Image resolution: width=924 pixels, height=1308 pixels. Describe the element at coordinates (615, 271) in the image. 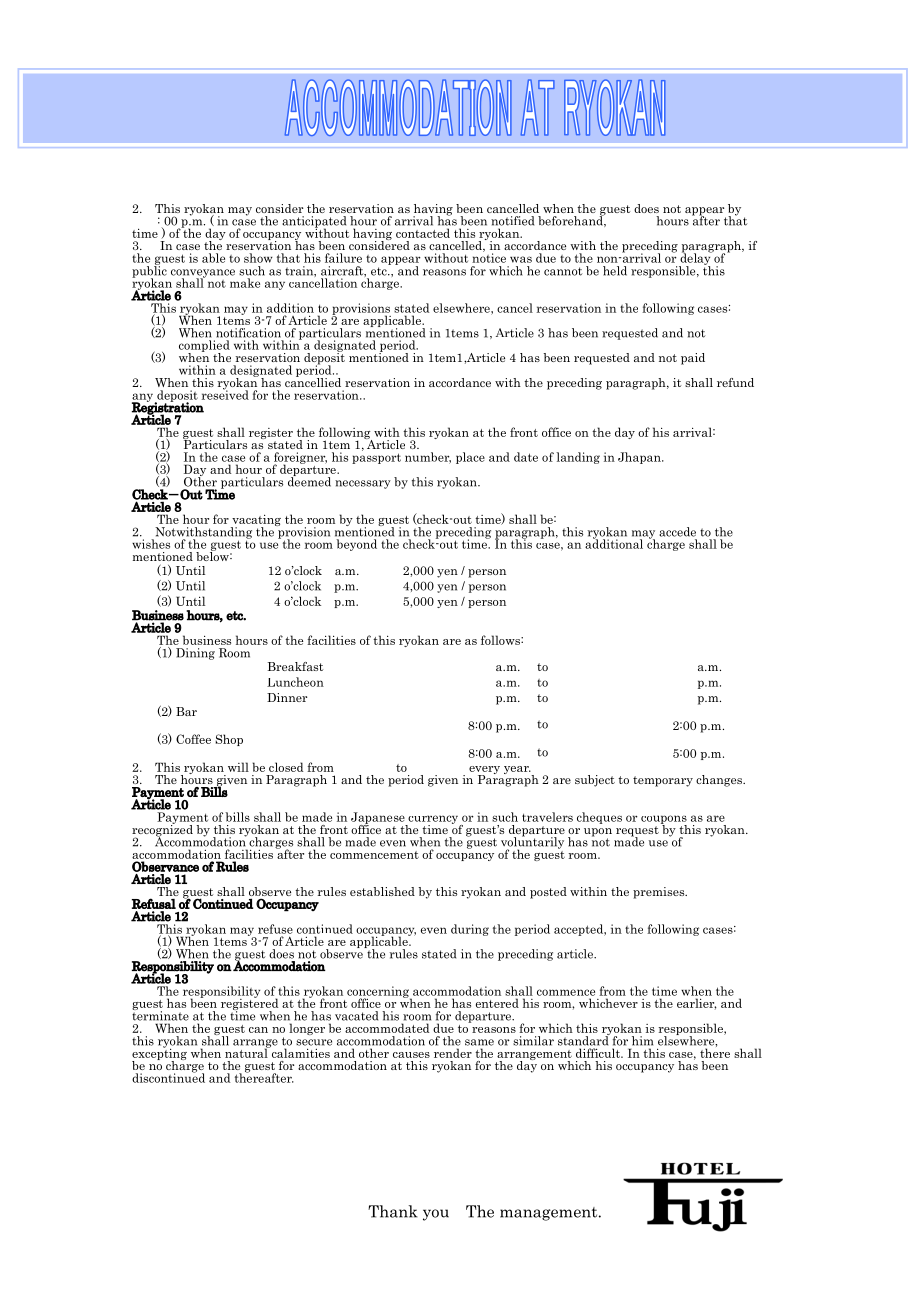

I see `held` at that location.
